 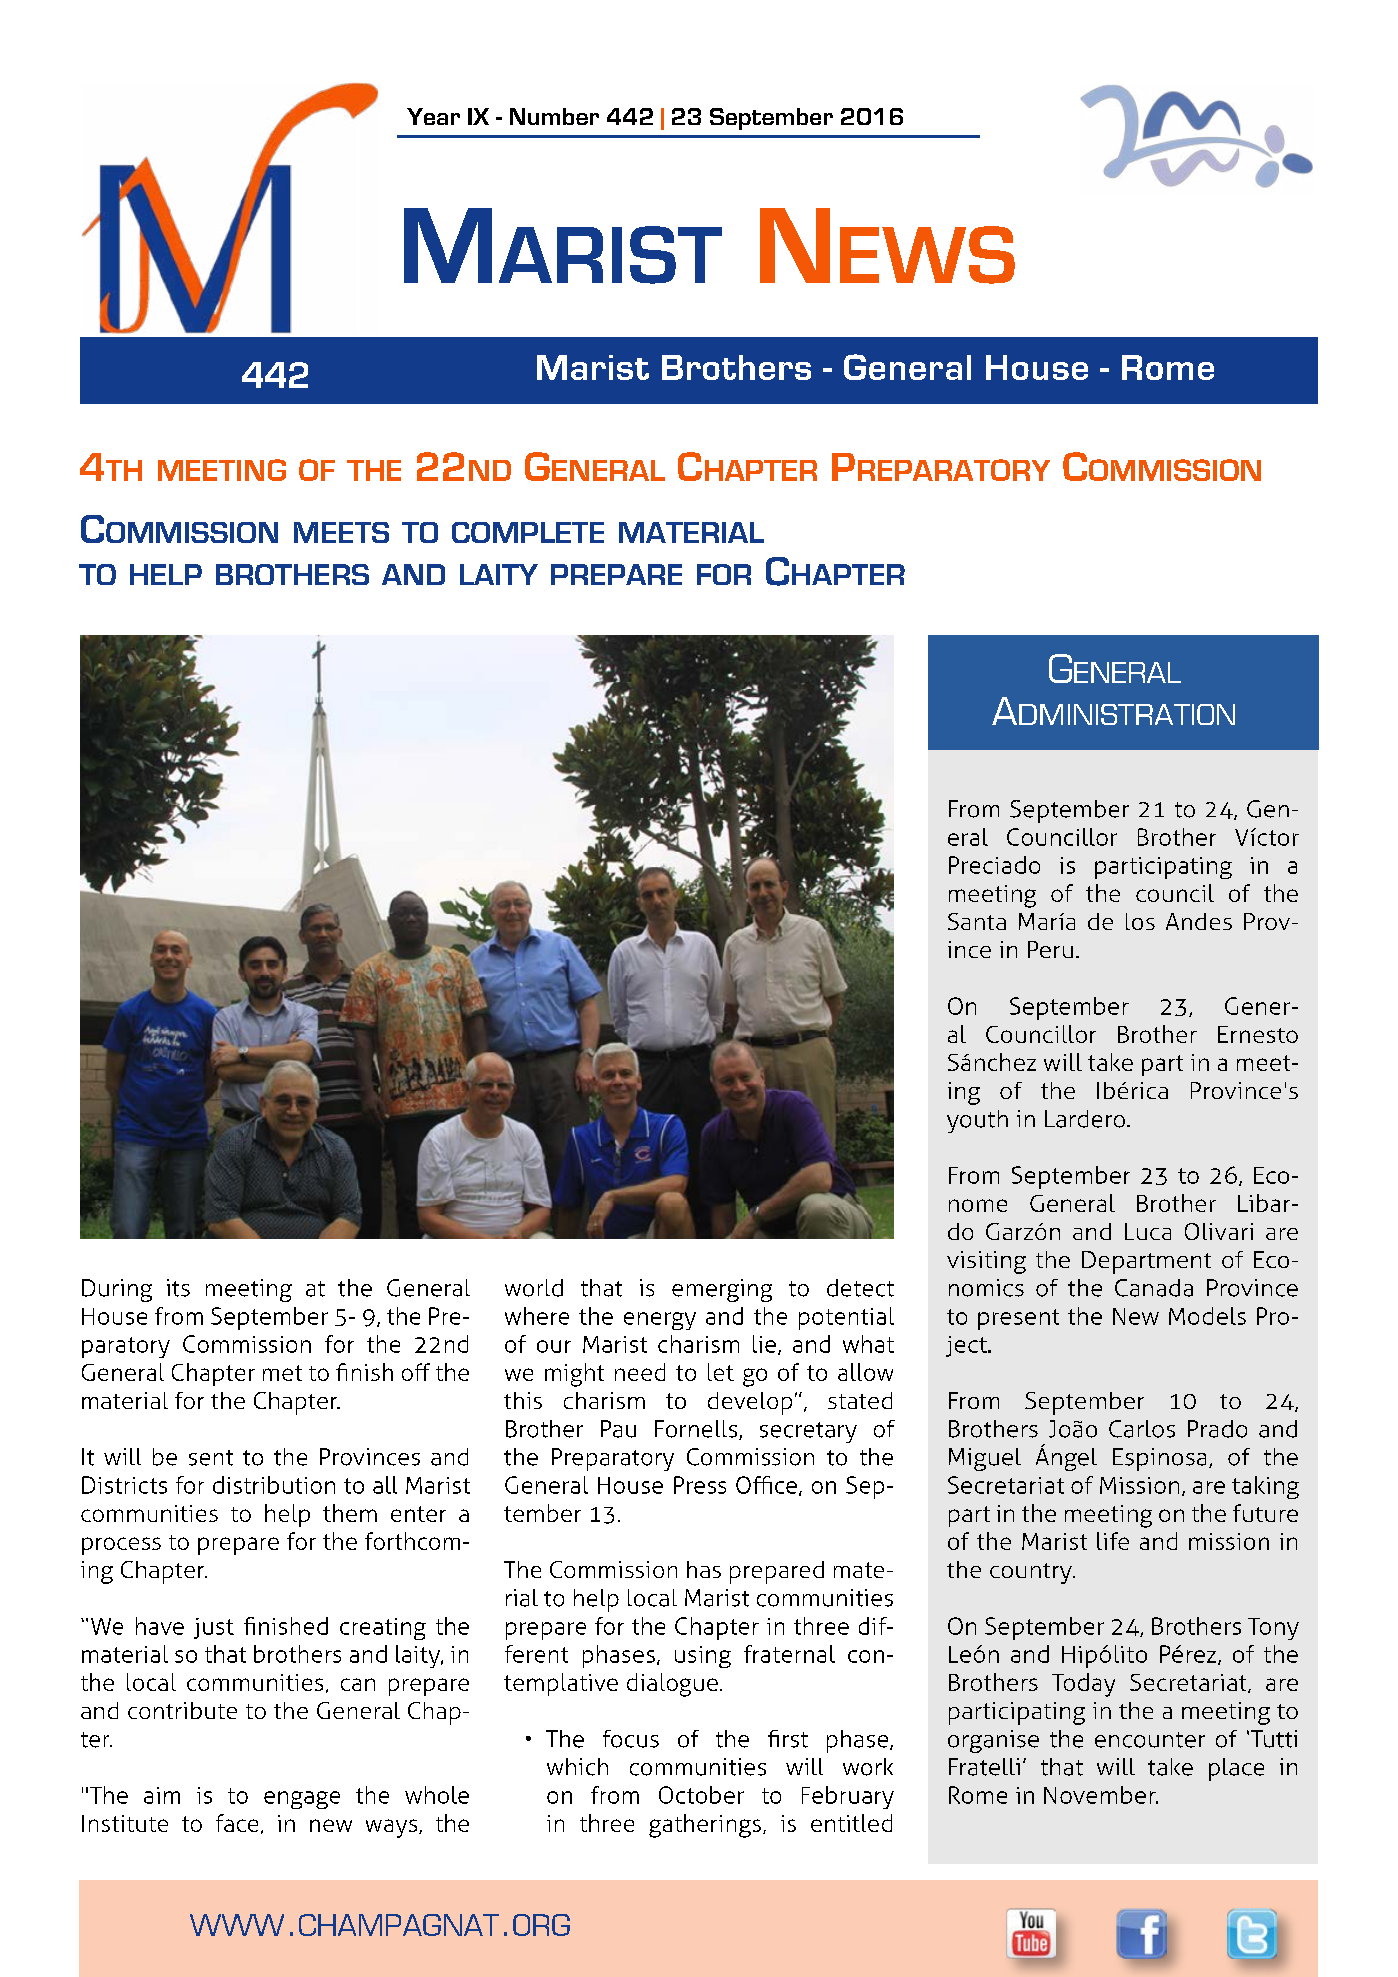 What do you see at coordinates (178, 1288) in the screenshot?
I see `its` at bounding box center [178, 1288].
